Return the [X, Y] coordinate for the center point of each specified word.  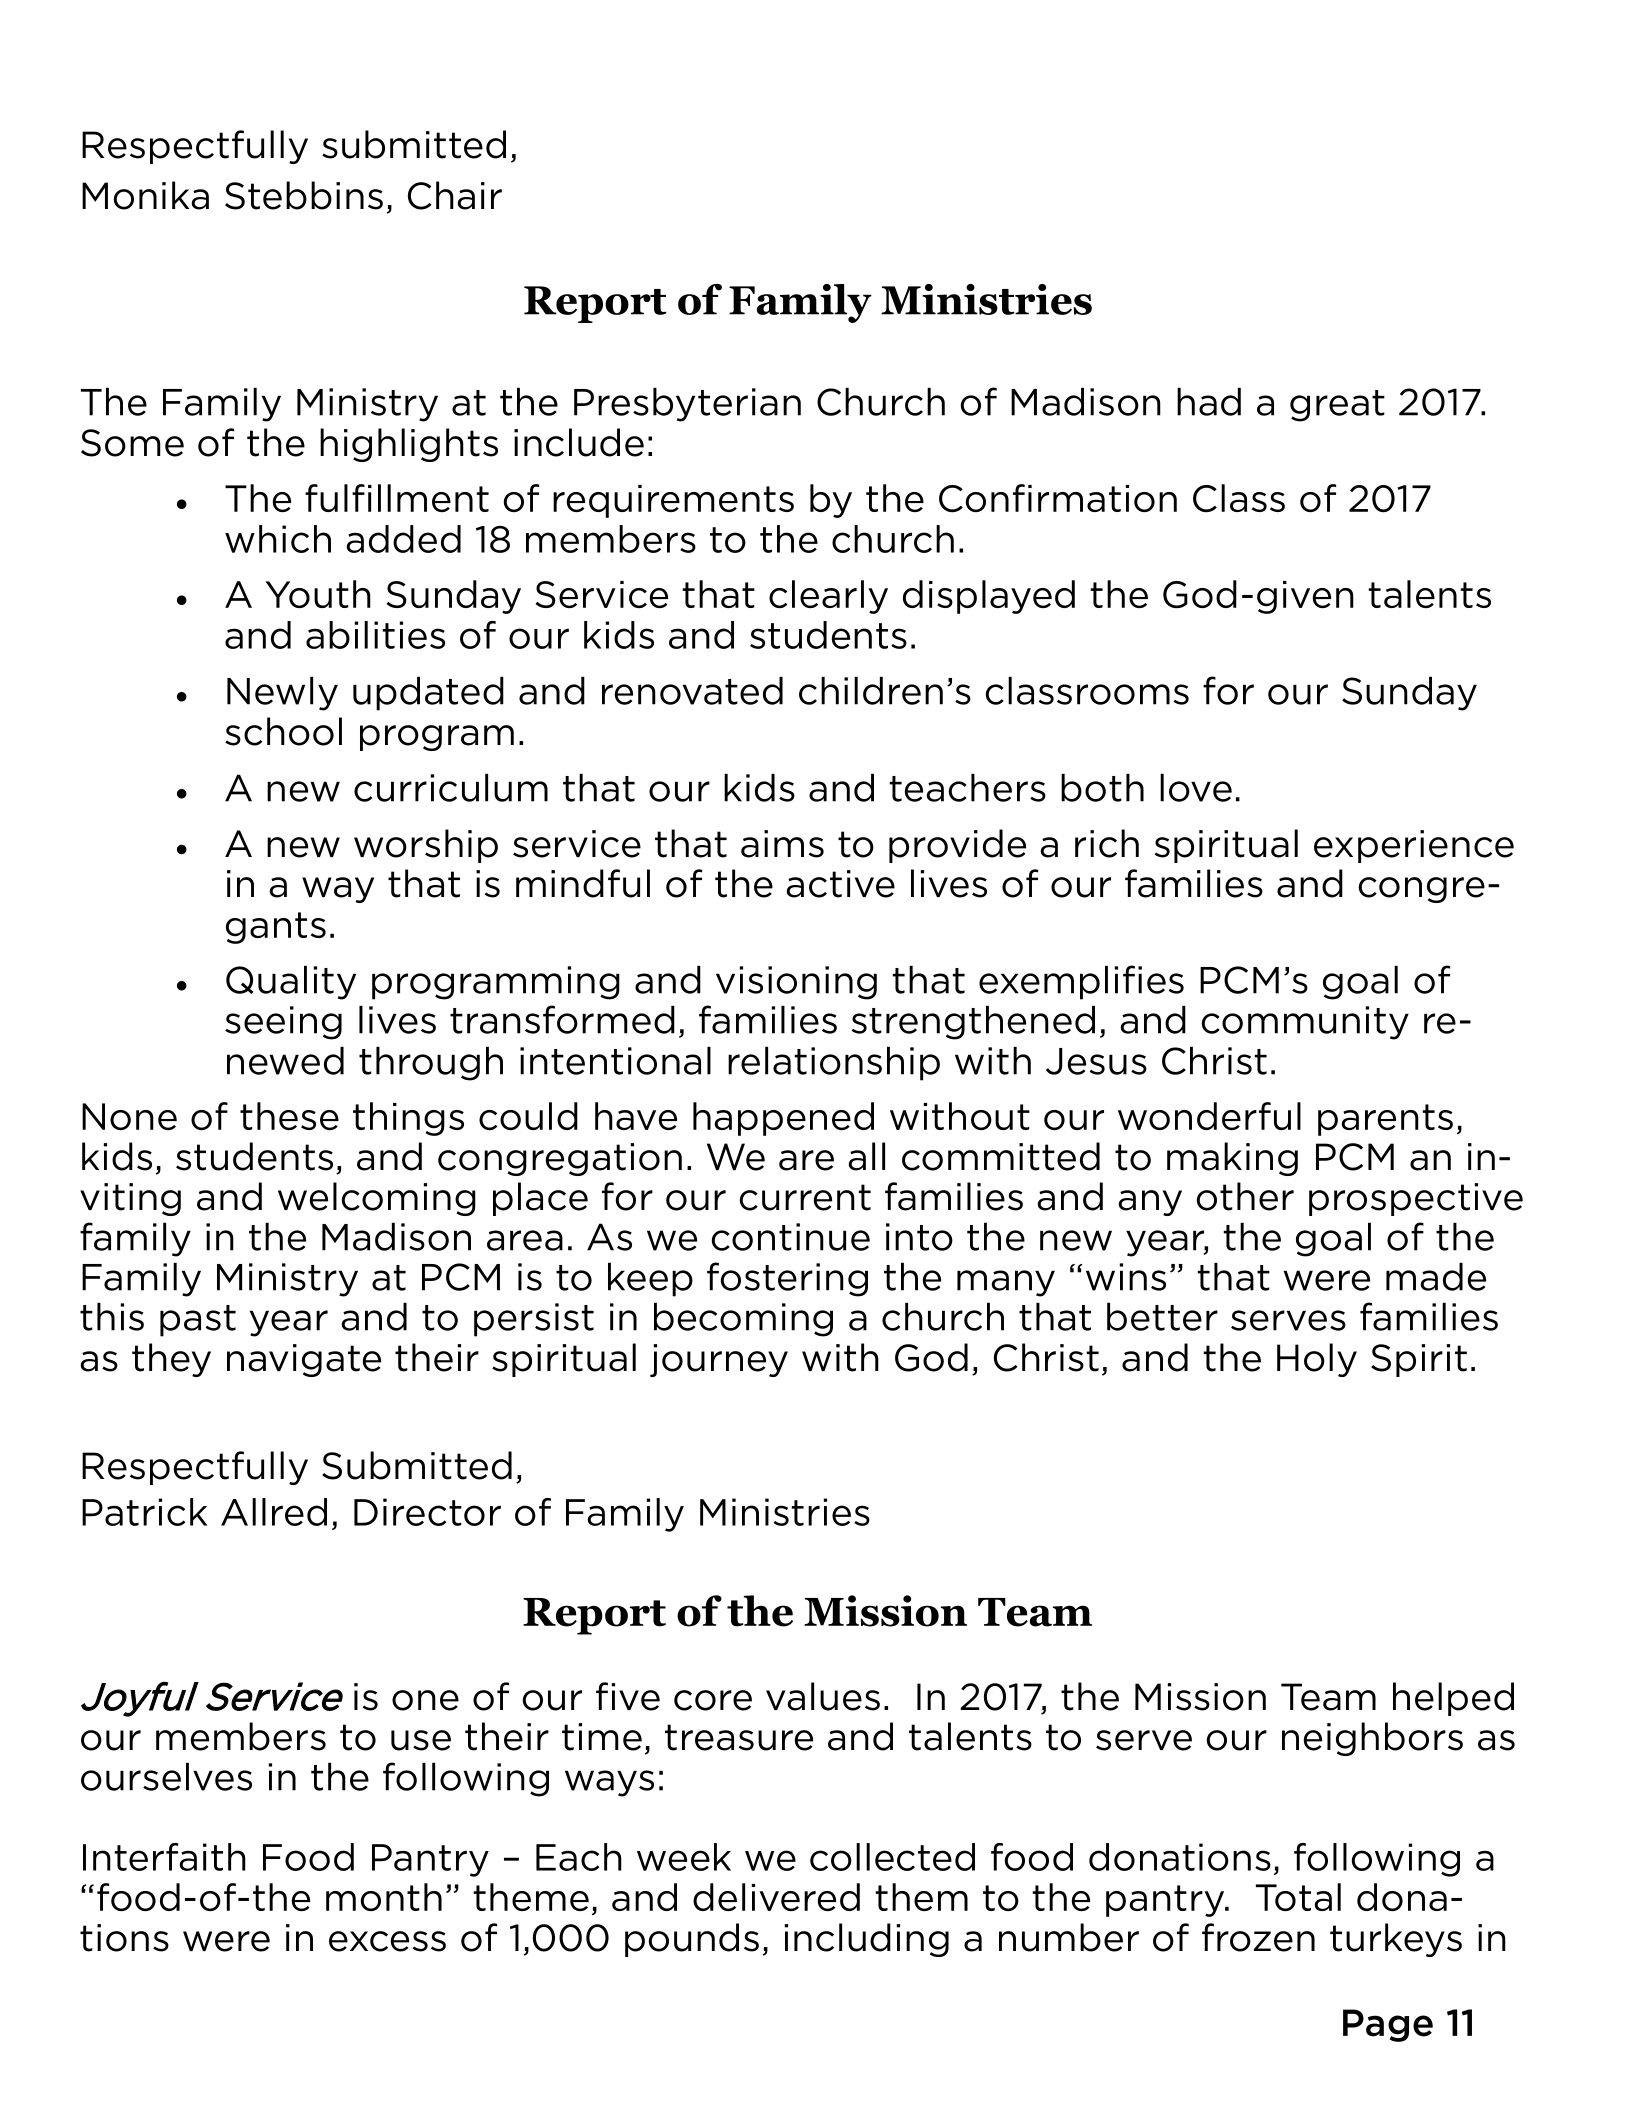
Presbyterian [687, 405]
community [1305, 1023]
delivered [776, 1897]
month [384, 1897]
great [1337, 406]
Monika [145, 195]
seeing [283, 1023]
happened [783, 1119]
